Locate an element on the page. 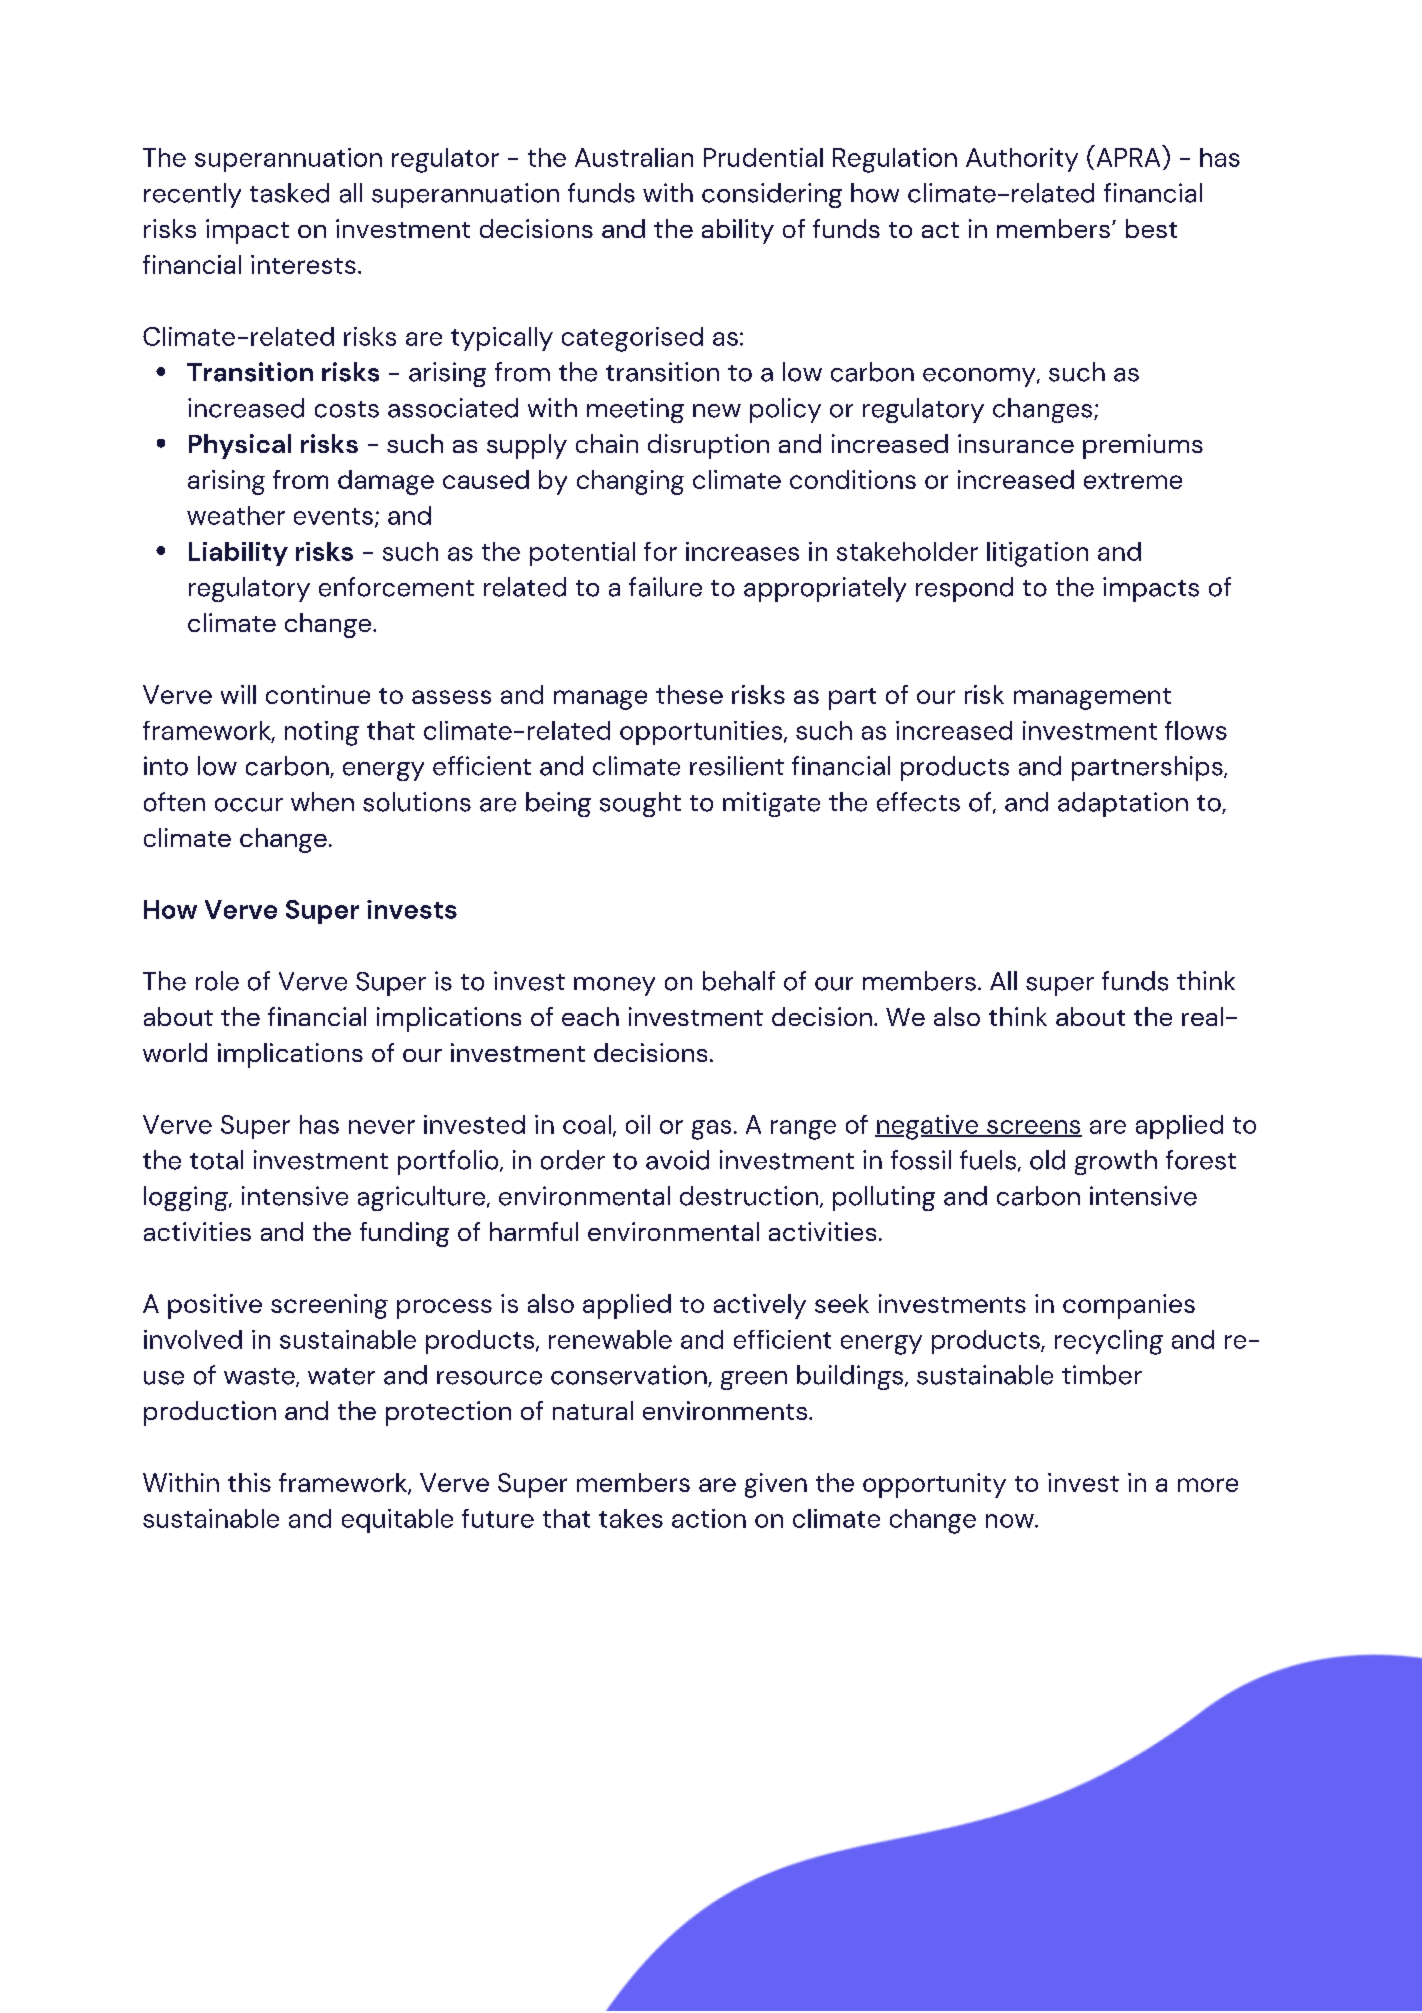 This document has width=1422, height=2013. growth is located at coordinates (1116, 1162).
